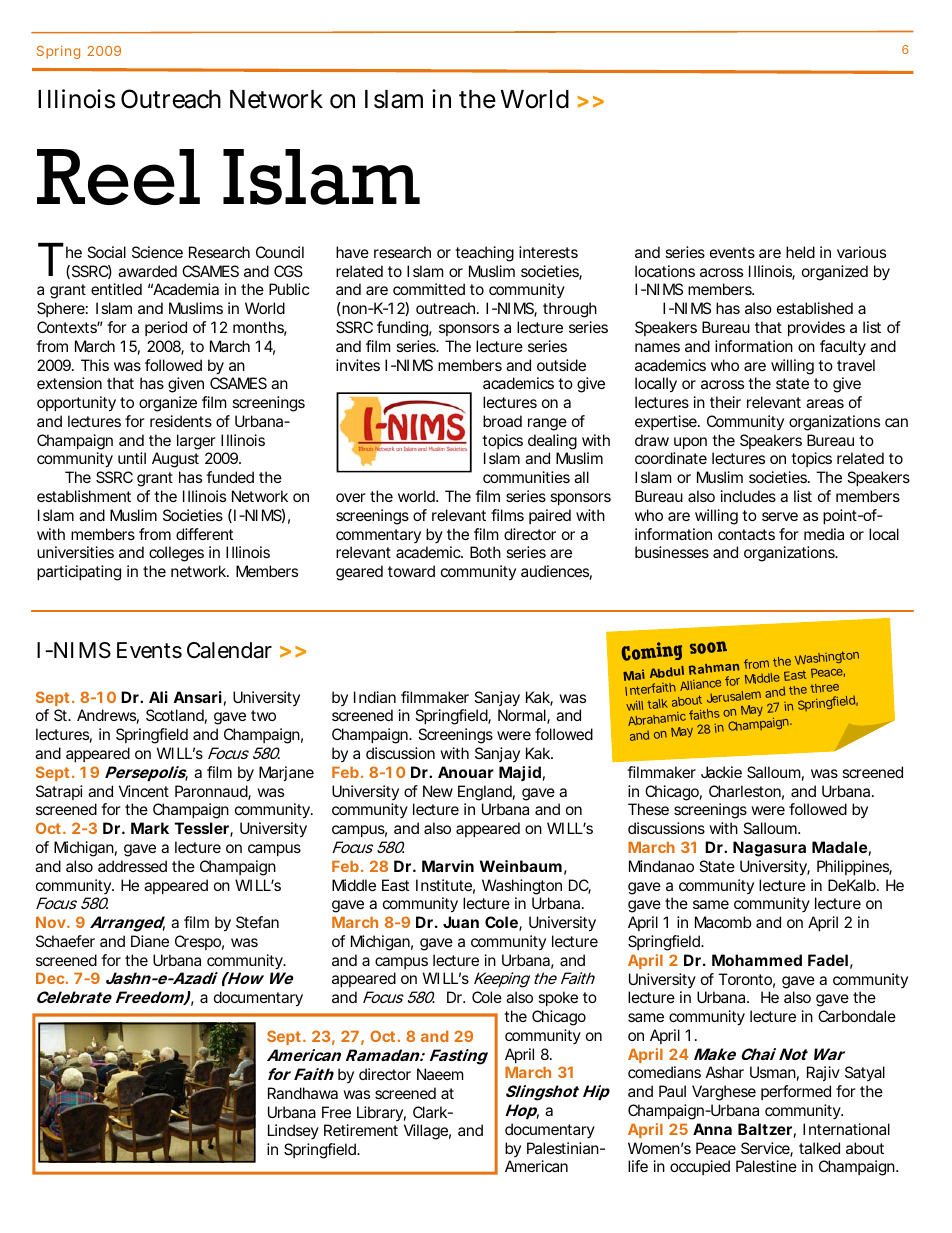 The height and width of the page is (1233, 952). Describe the element at coordinates (780, 516) in the page. I see `serve` at that location.
